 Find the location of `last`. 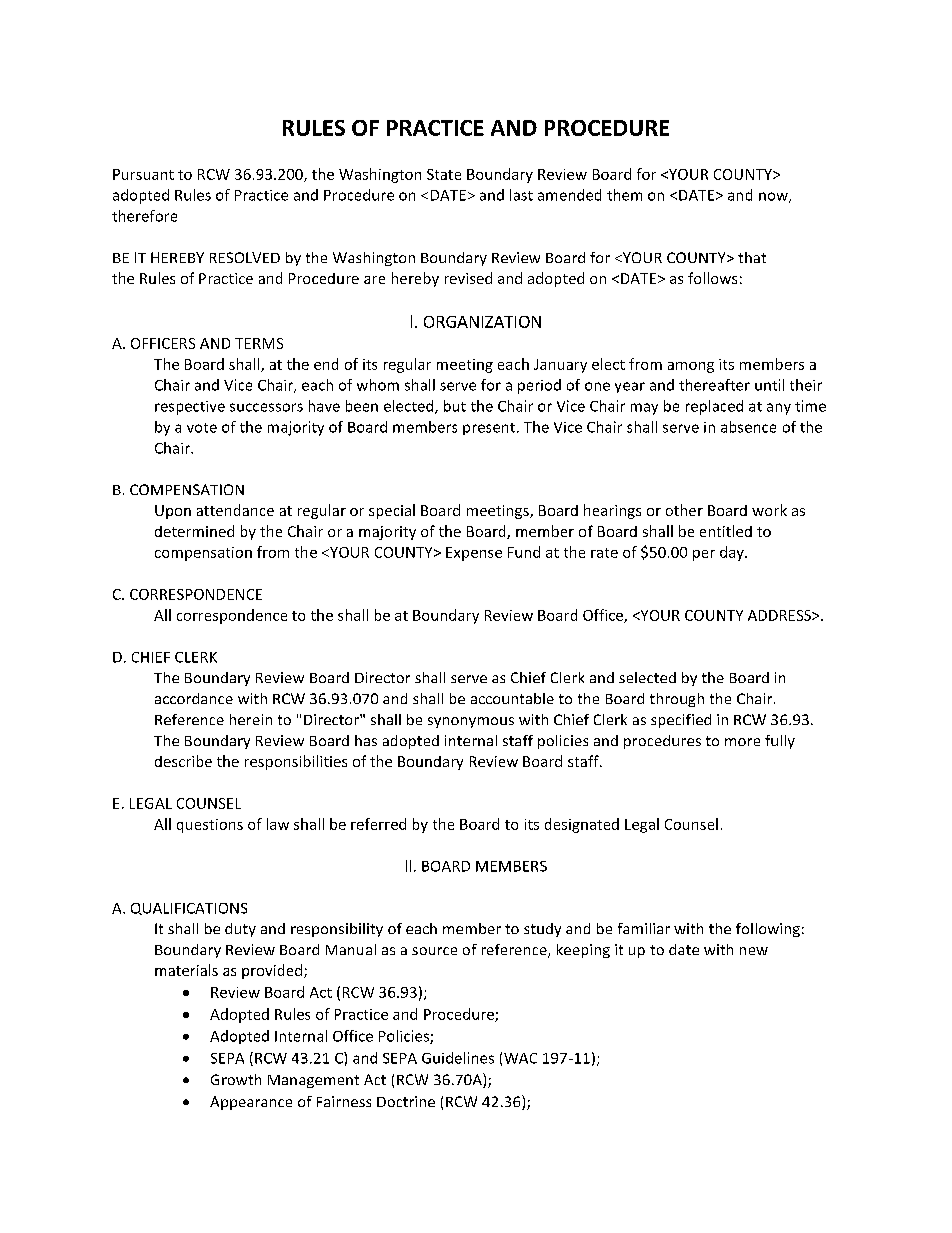

last is located at coordinates (521, 195).
